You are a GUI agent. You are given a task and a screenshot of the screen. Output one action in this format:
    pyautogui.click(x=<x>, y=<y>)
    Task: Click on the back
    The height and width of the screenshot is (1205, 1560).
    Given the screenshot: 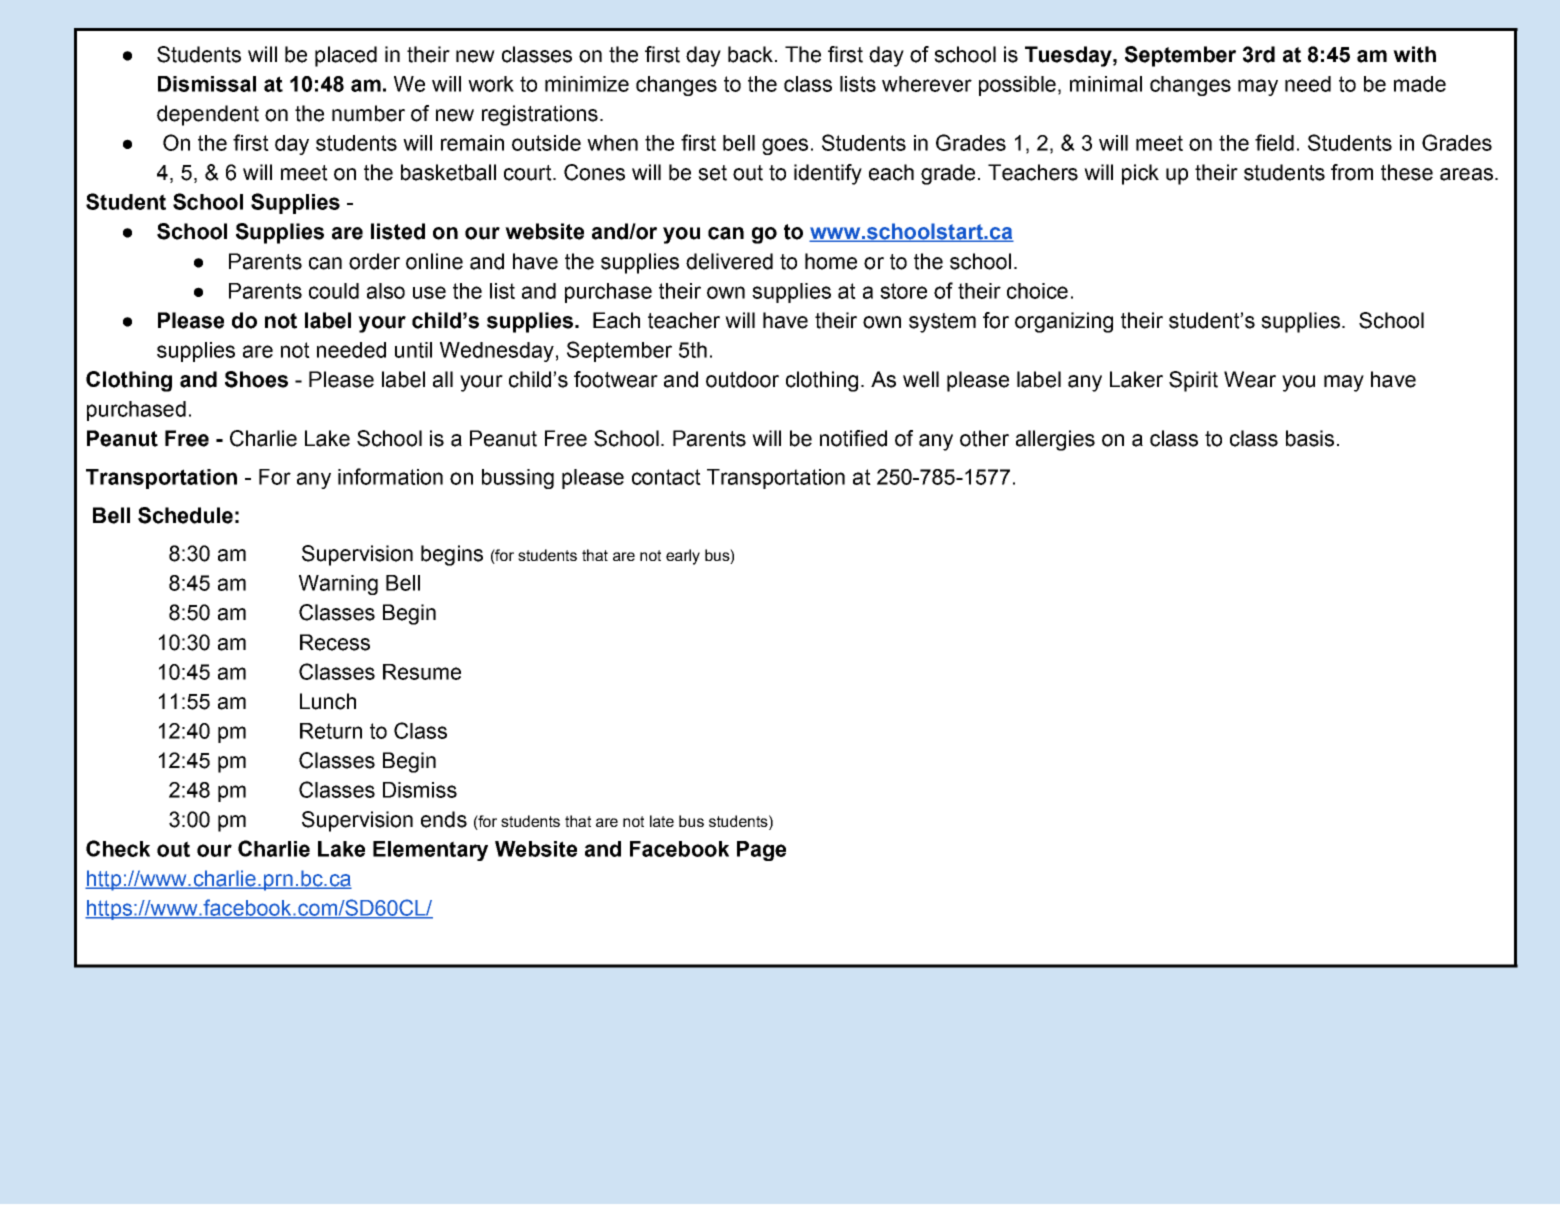 What is the action you would take?
    pyautogui.click(x=750, y=54)
